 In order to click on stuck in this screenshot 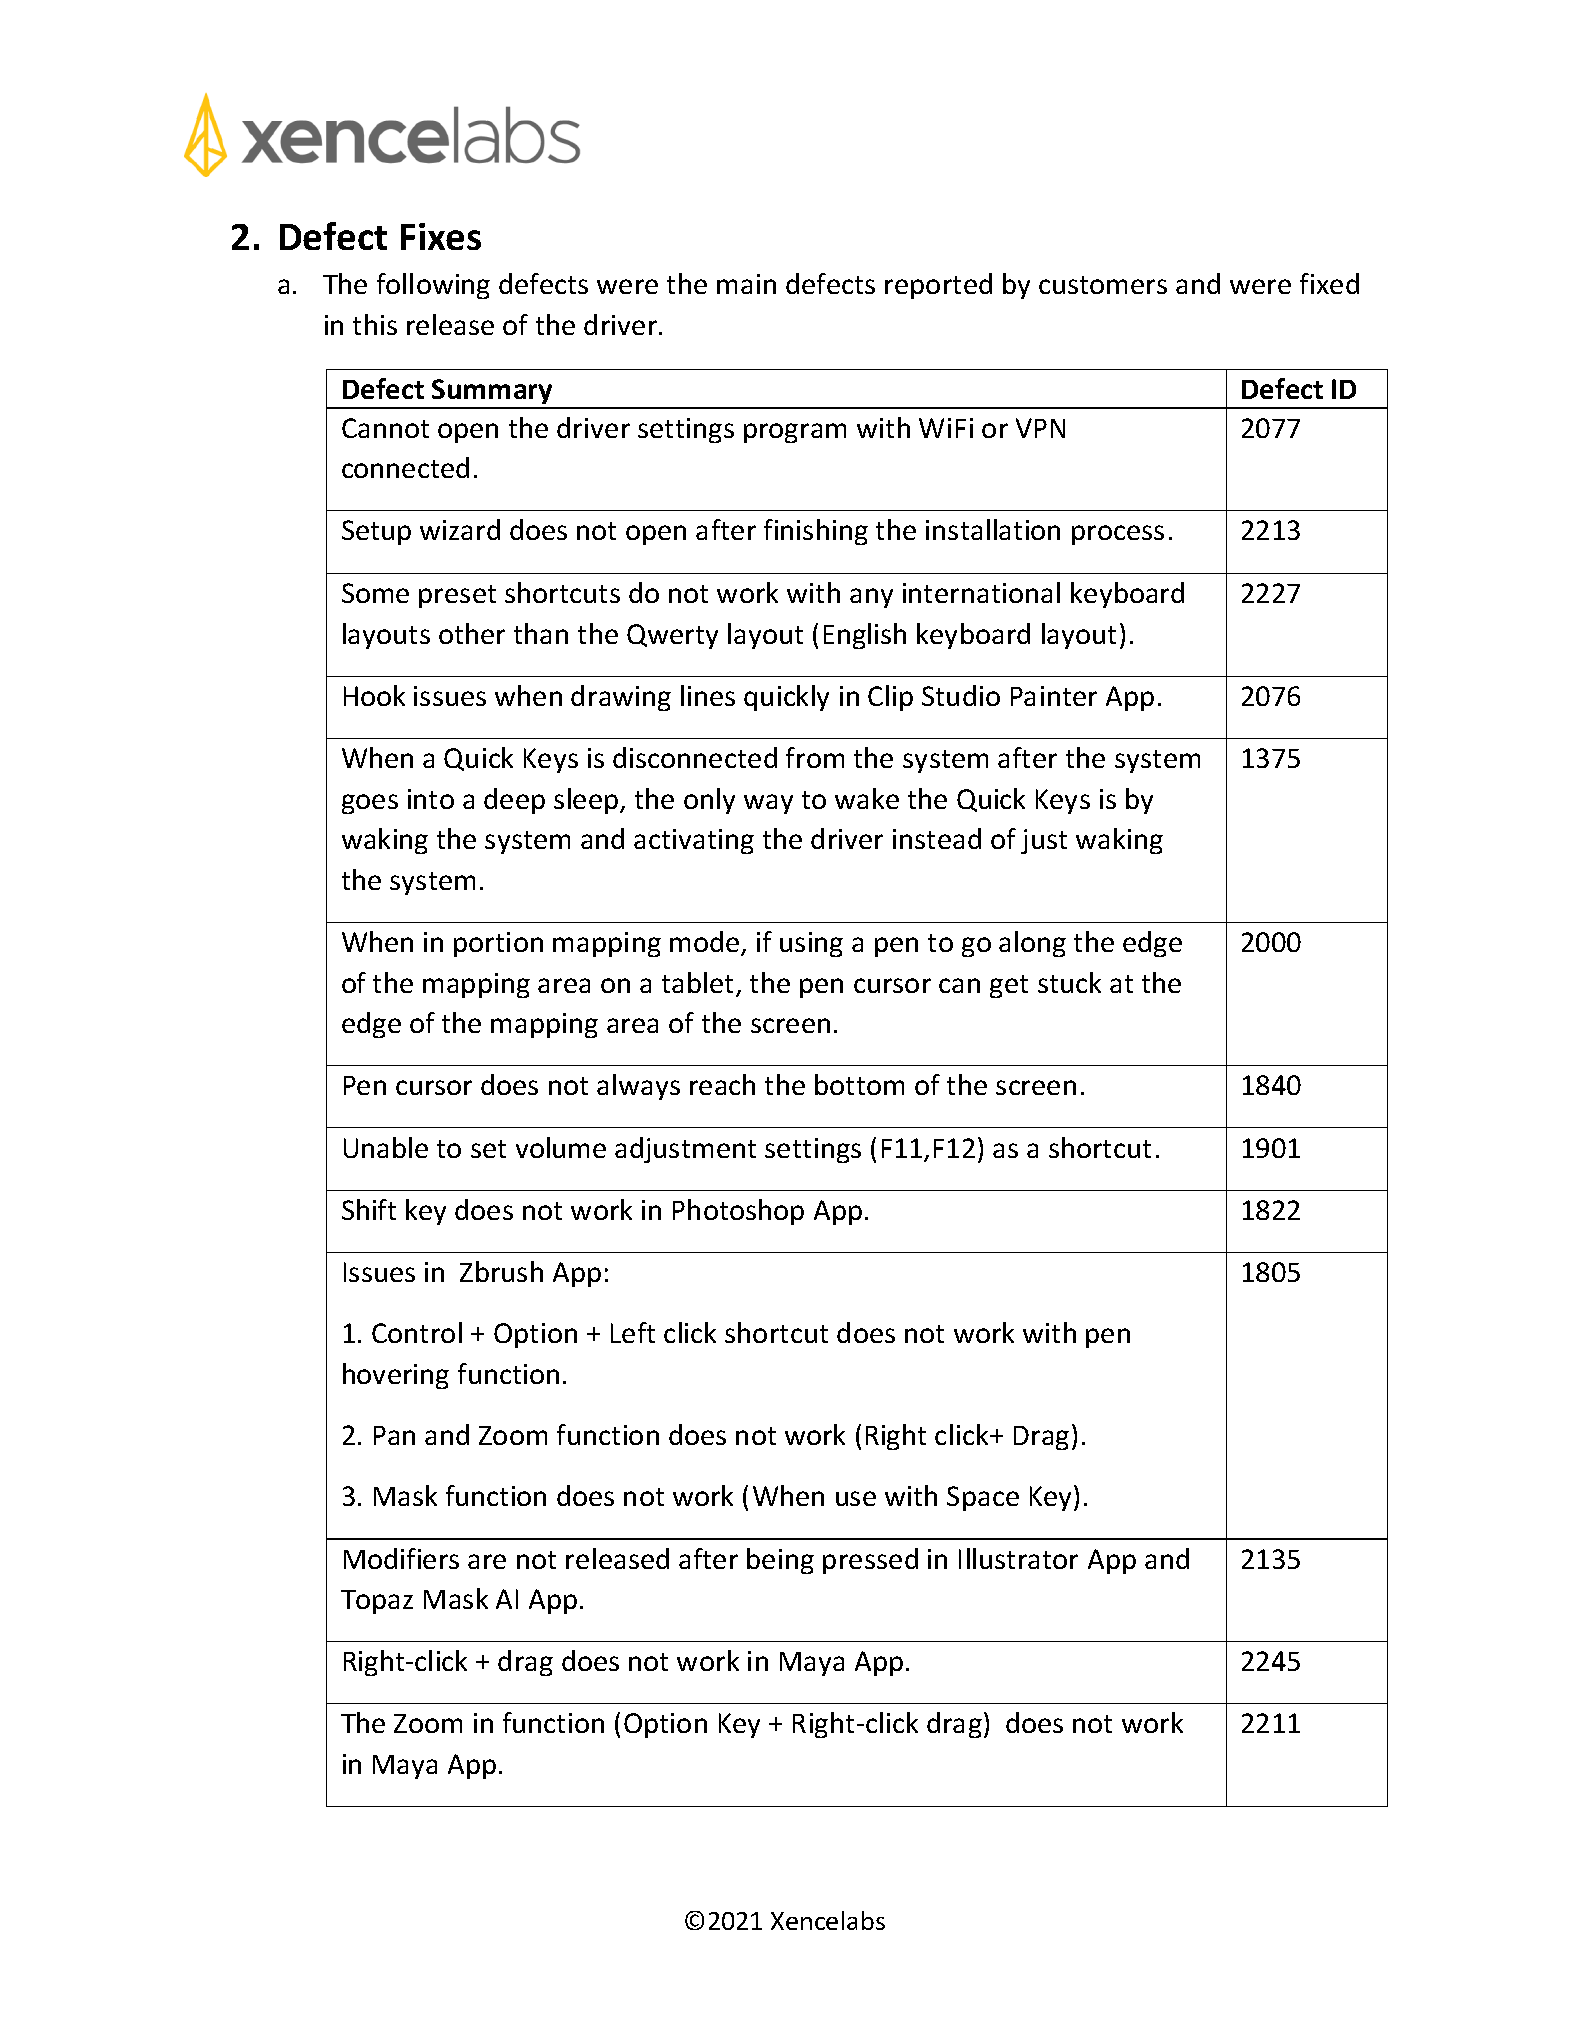, I will do `click(1069, 982)`.
